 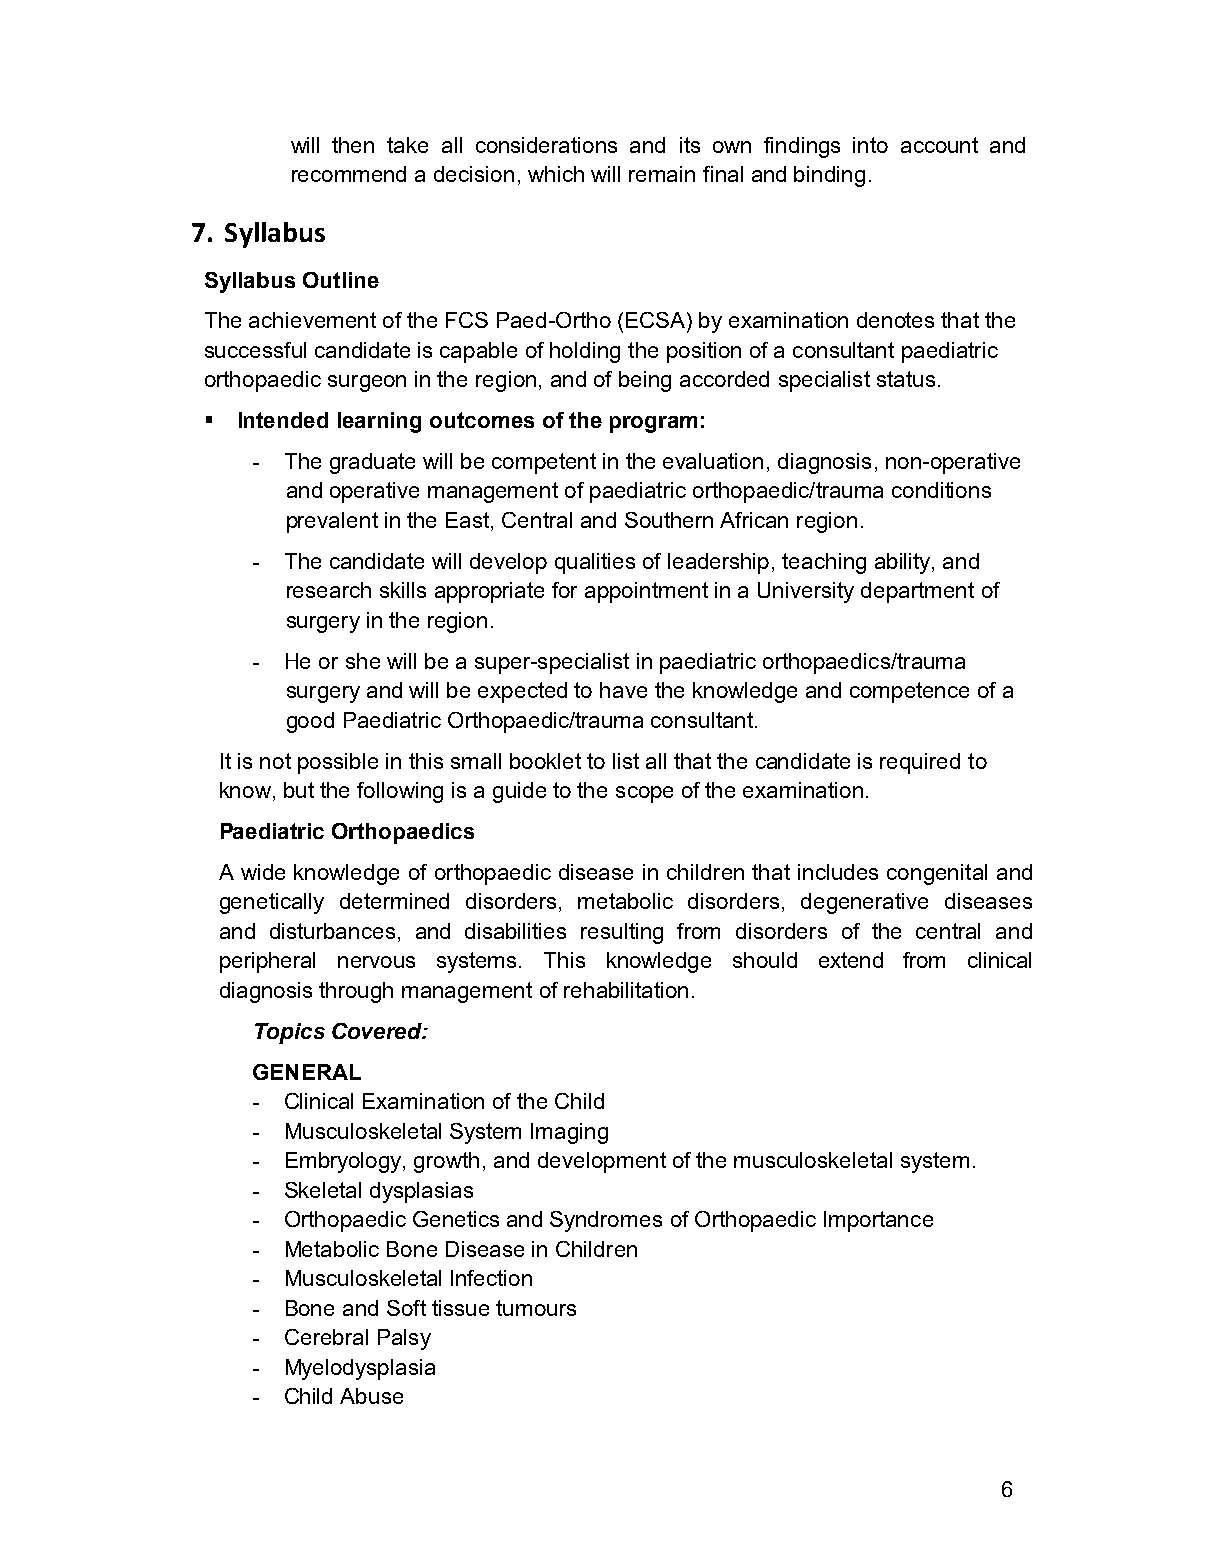 I want to click on extend, so click(x=851, y=960).
